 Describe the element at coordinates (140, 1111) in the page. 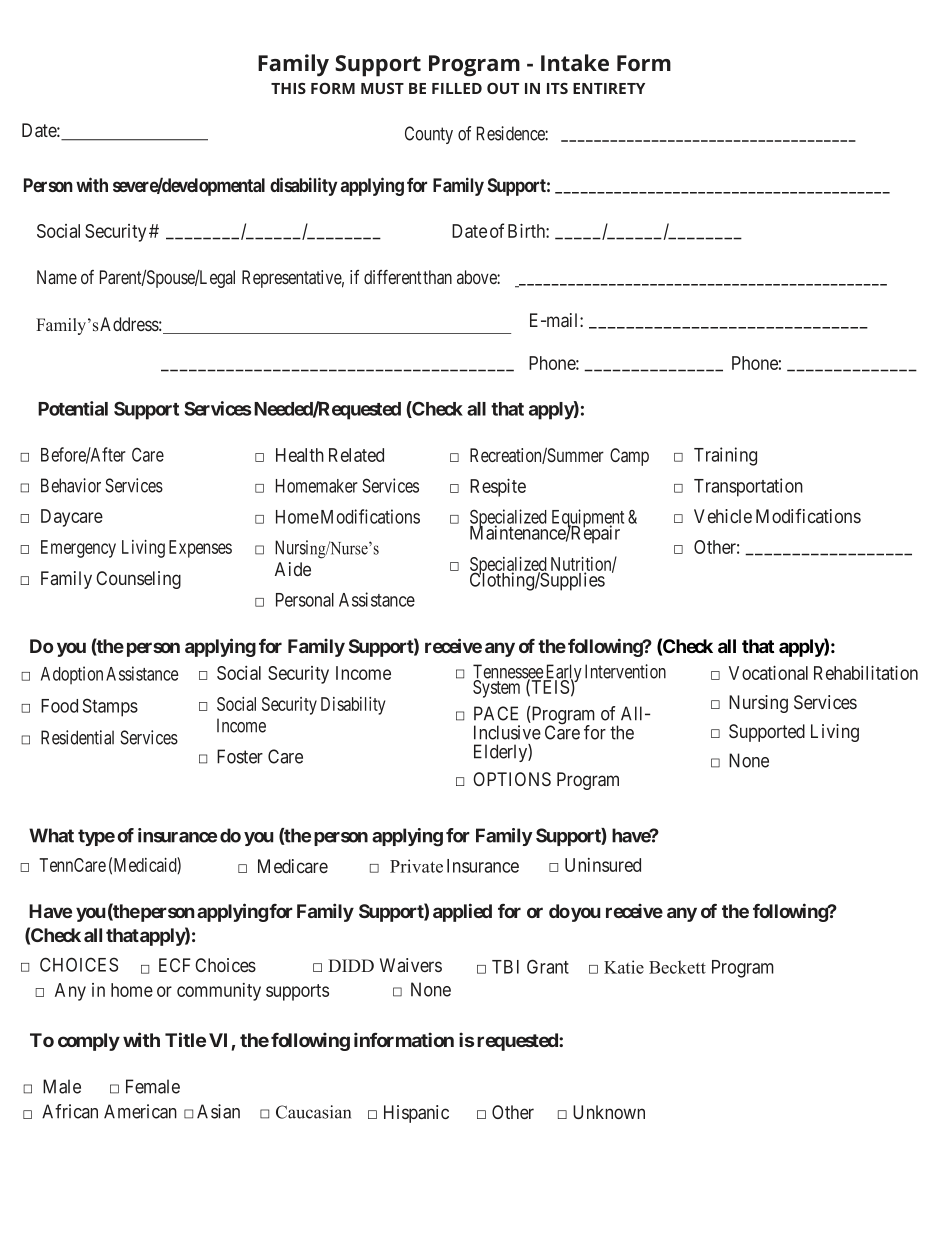

I see `American` at that location.
